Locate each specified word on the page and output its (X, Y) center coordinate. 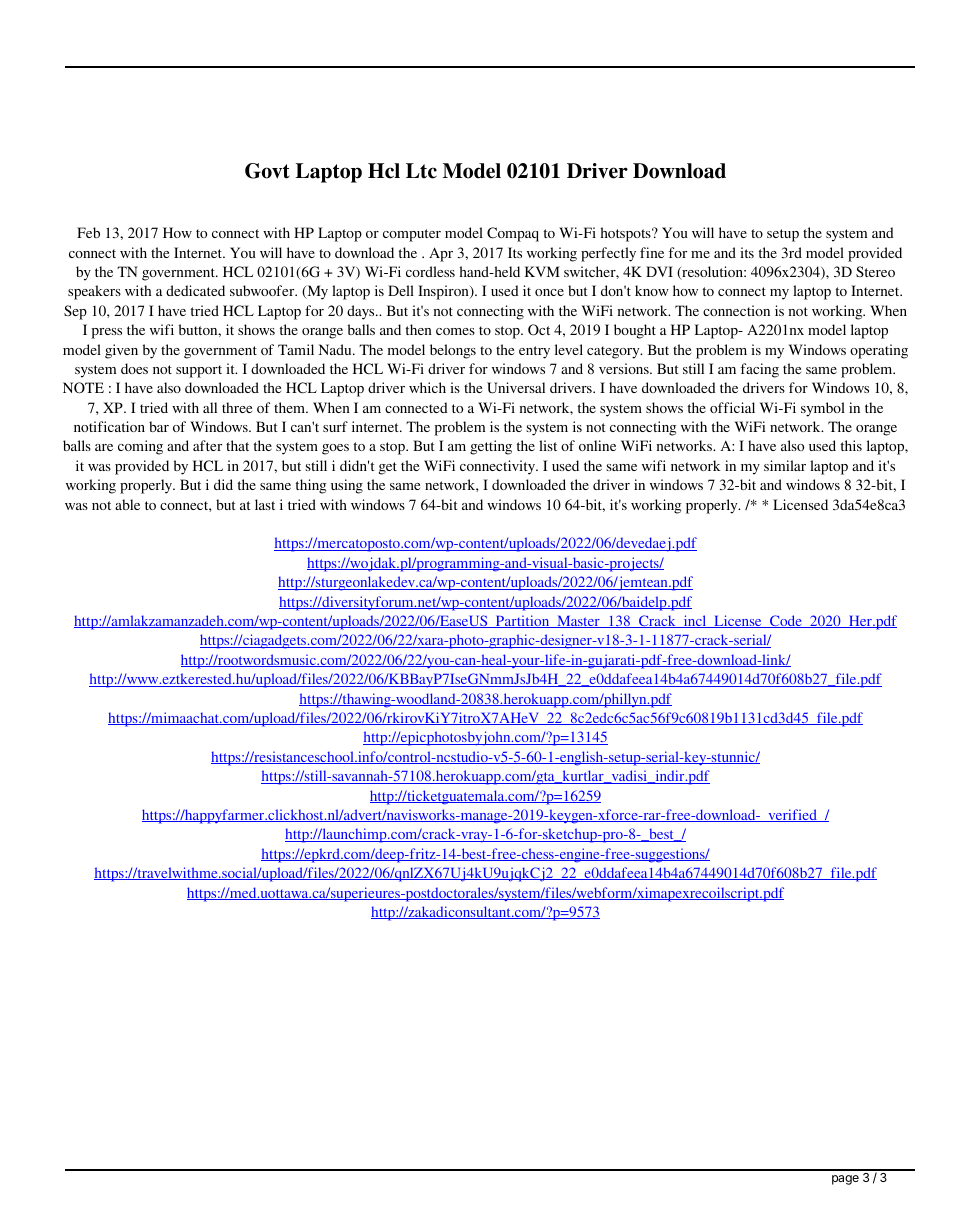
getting (491, 447)
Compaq (513, 234)
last (265, 504)
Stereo (875, 271)
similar (785, 465)
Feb (88, 232)
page (845, 1180)
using (347, 486)
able (127, 504)
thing (311, 486)
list (548, 445)
